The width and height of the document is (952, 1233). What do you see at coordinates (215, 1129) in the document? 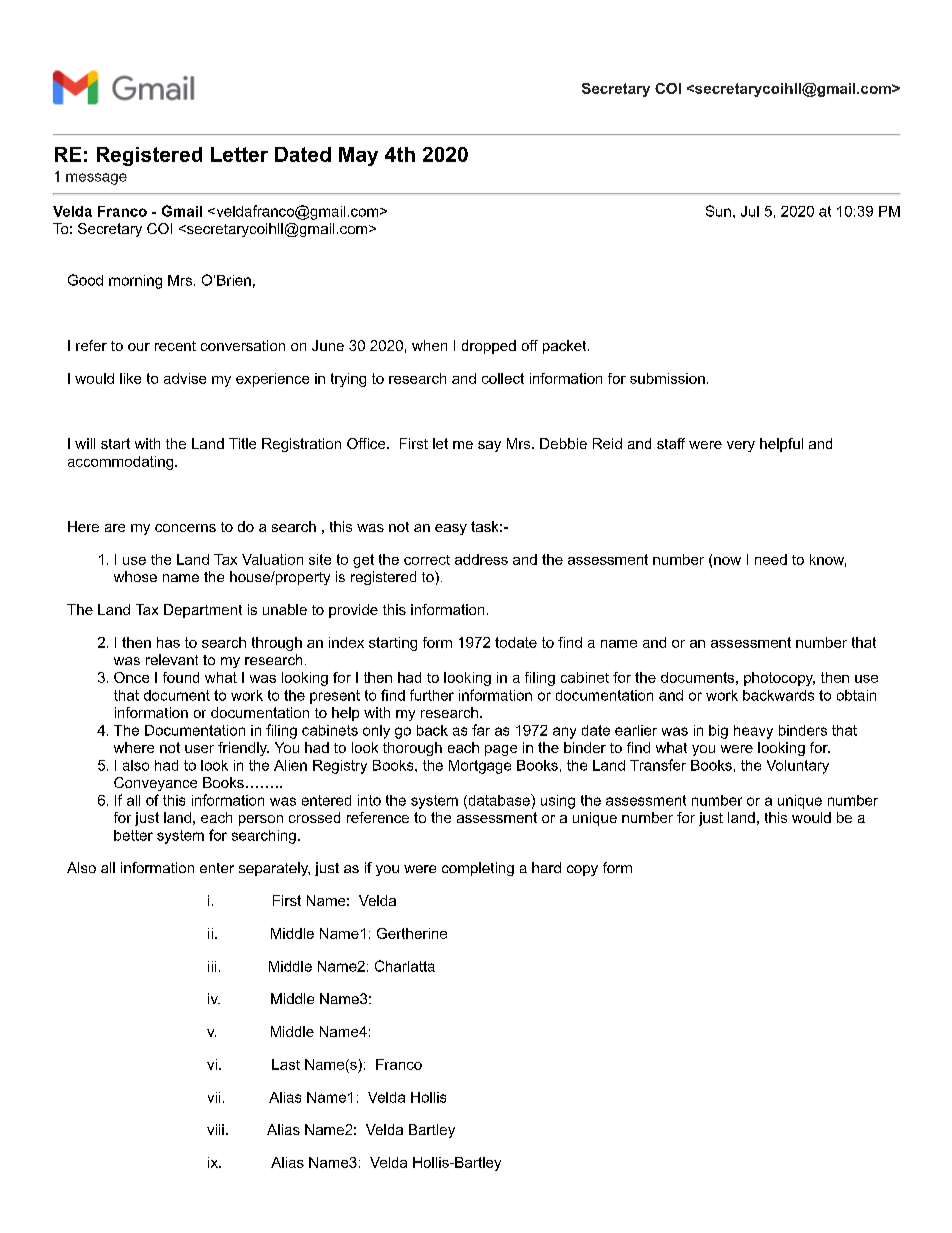
I see `viii` at bounding box center [215, 1129].
